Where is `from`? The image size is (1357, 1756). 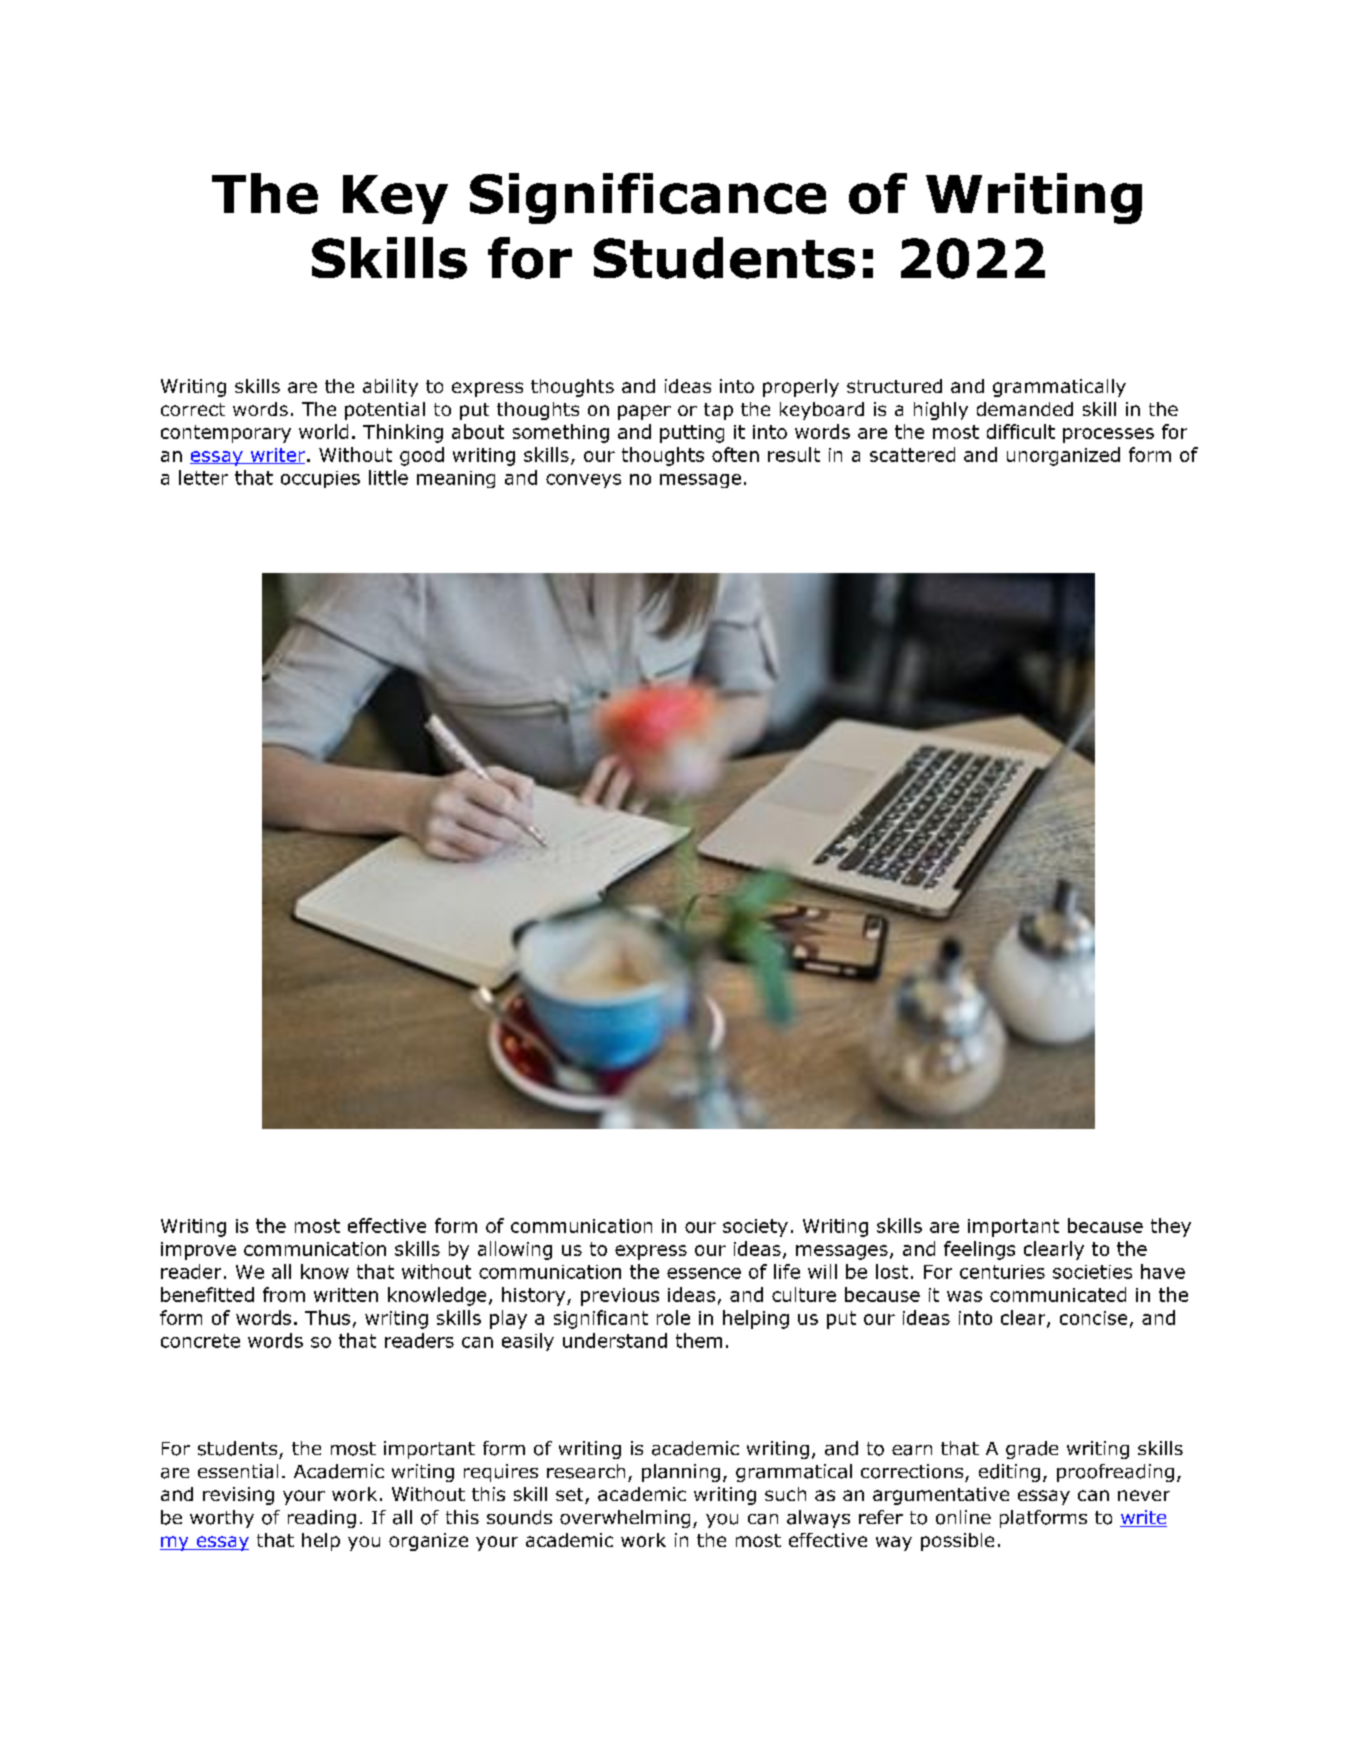 from is located at coordinates (284, 1294).
